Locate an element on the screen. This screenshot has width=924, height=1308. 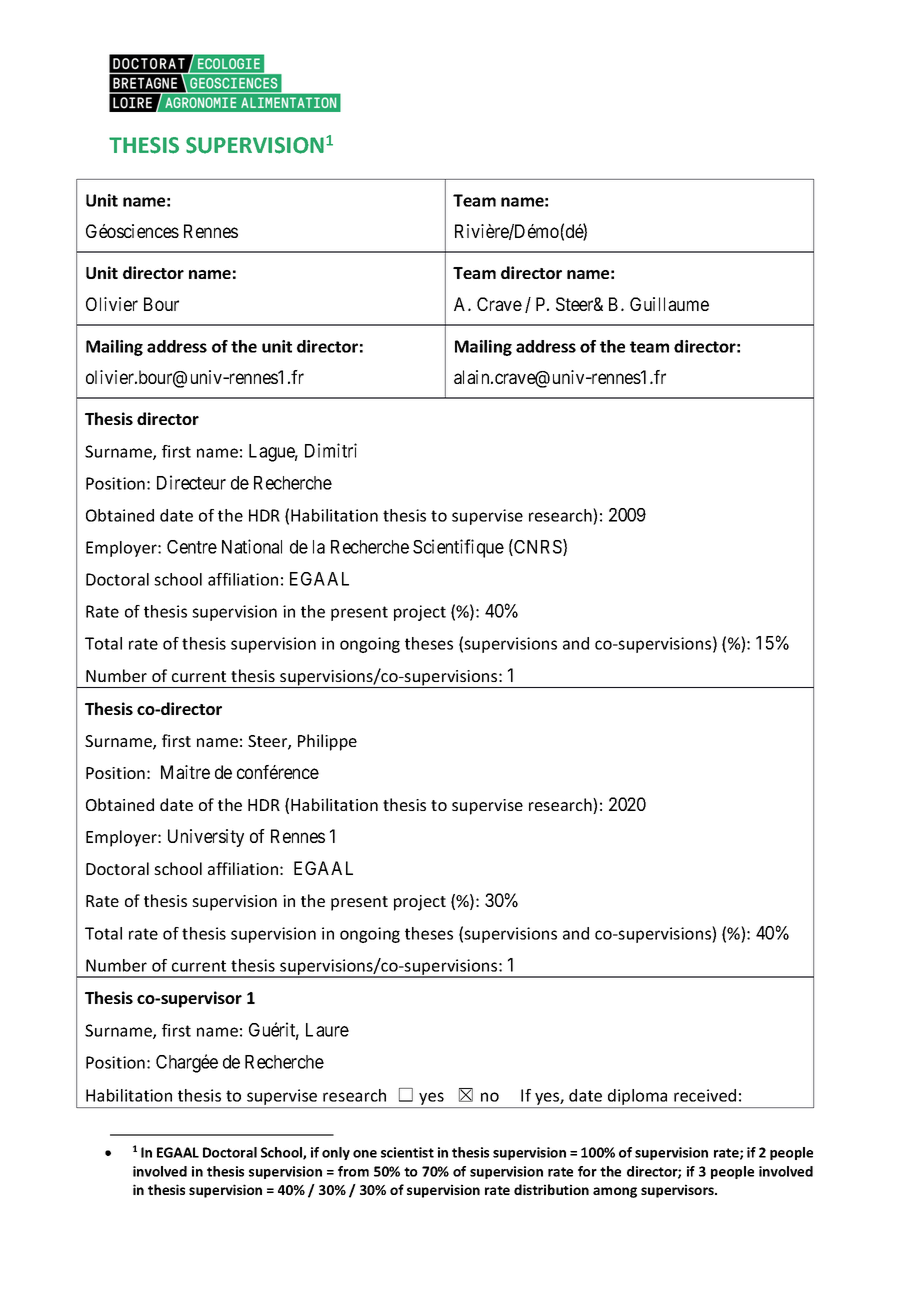
among is located at coordinates (615, 1192).
